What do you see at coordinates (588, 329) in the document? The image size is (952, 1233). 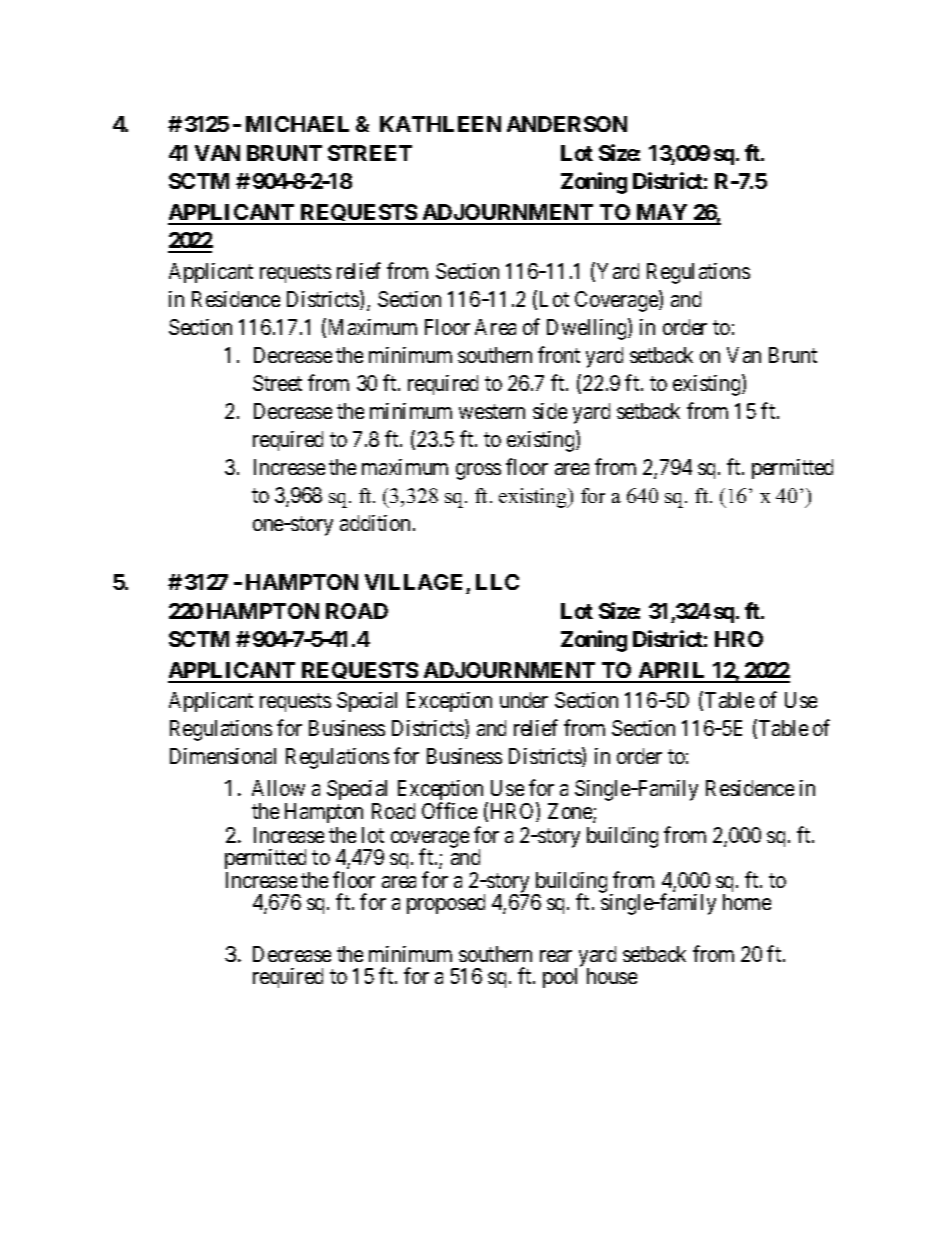 I see `Dwelling` at bounding box center [588, 329].
